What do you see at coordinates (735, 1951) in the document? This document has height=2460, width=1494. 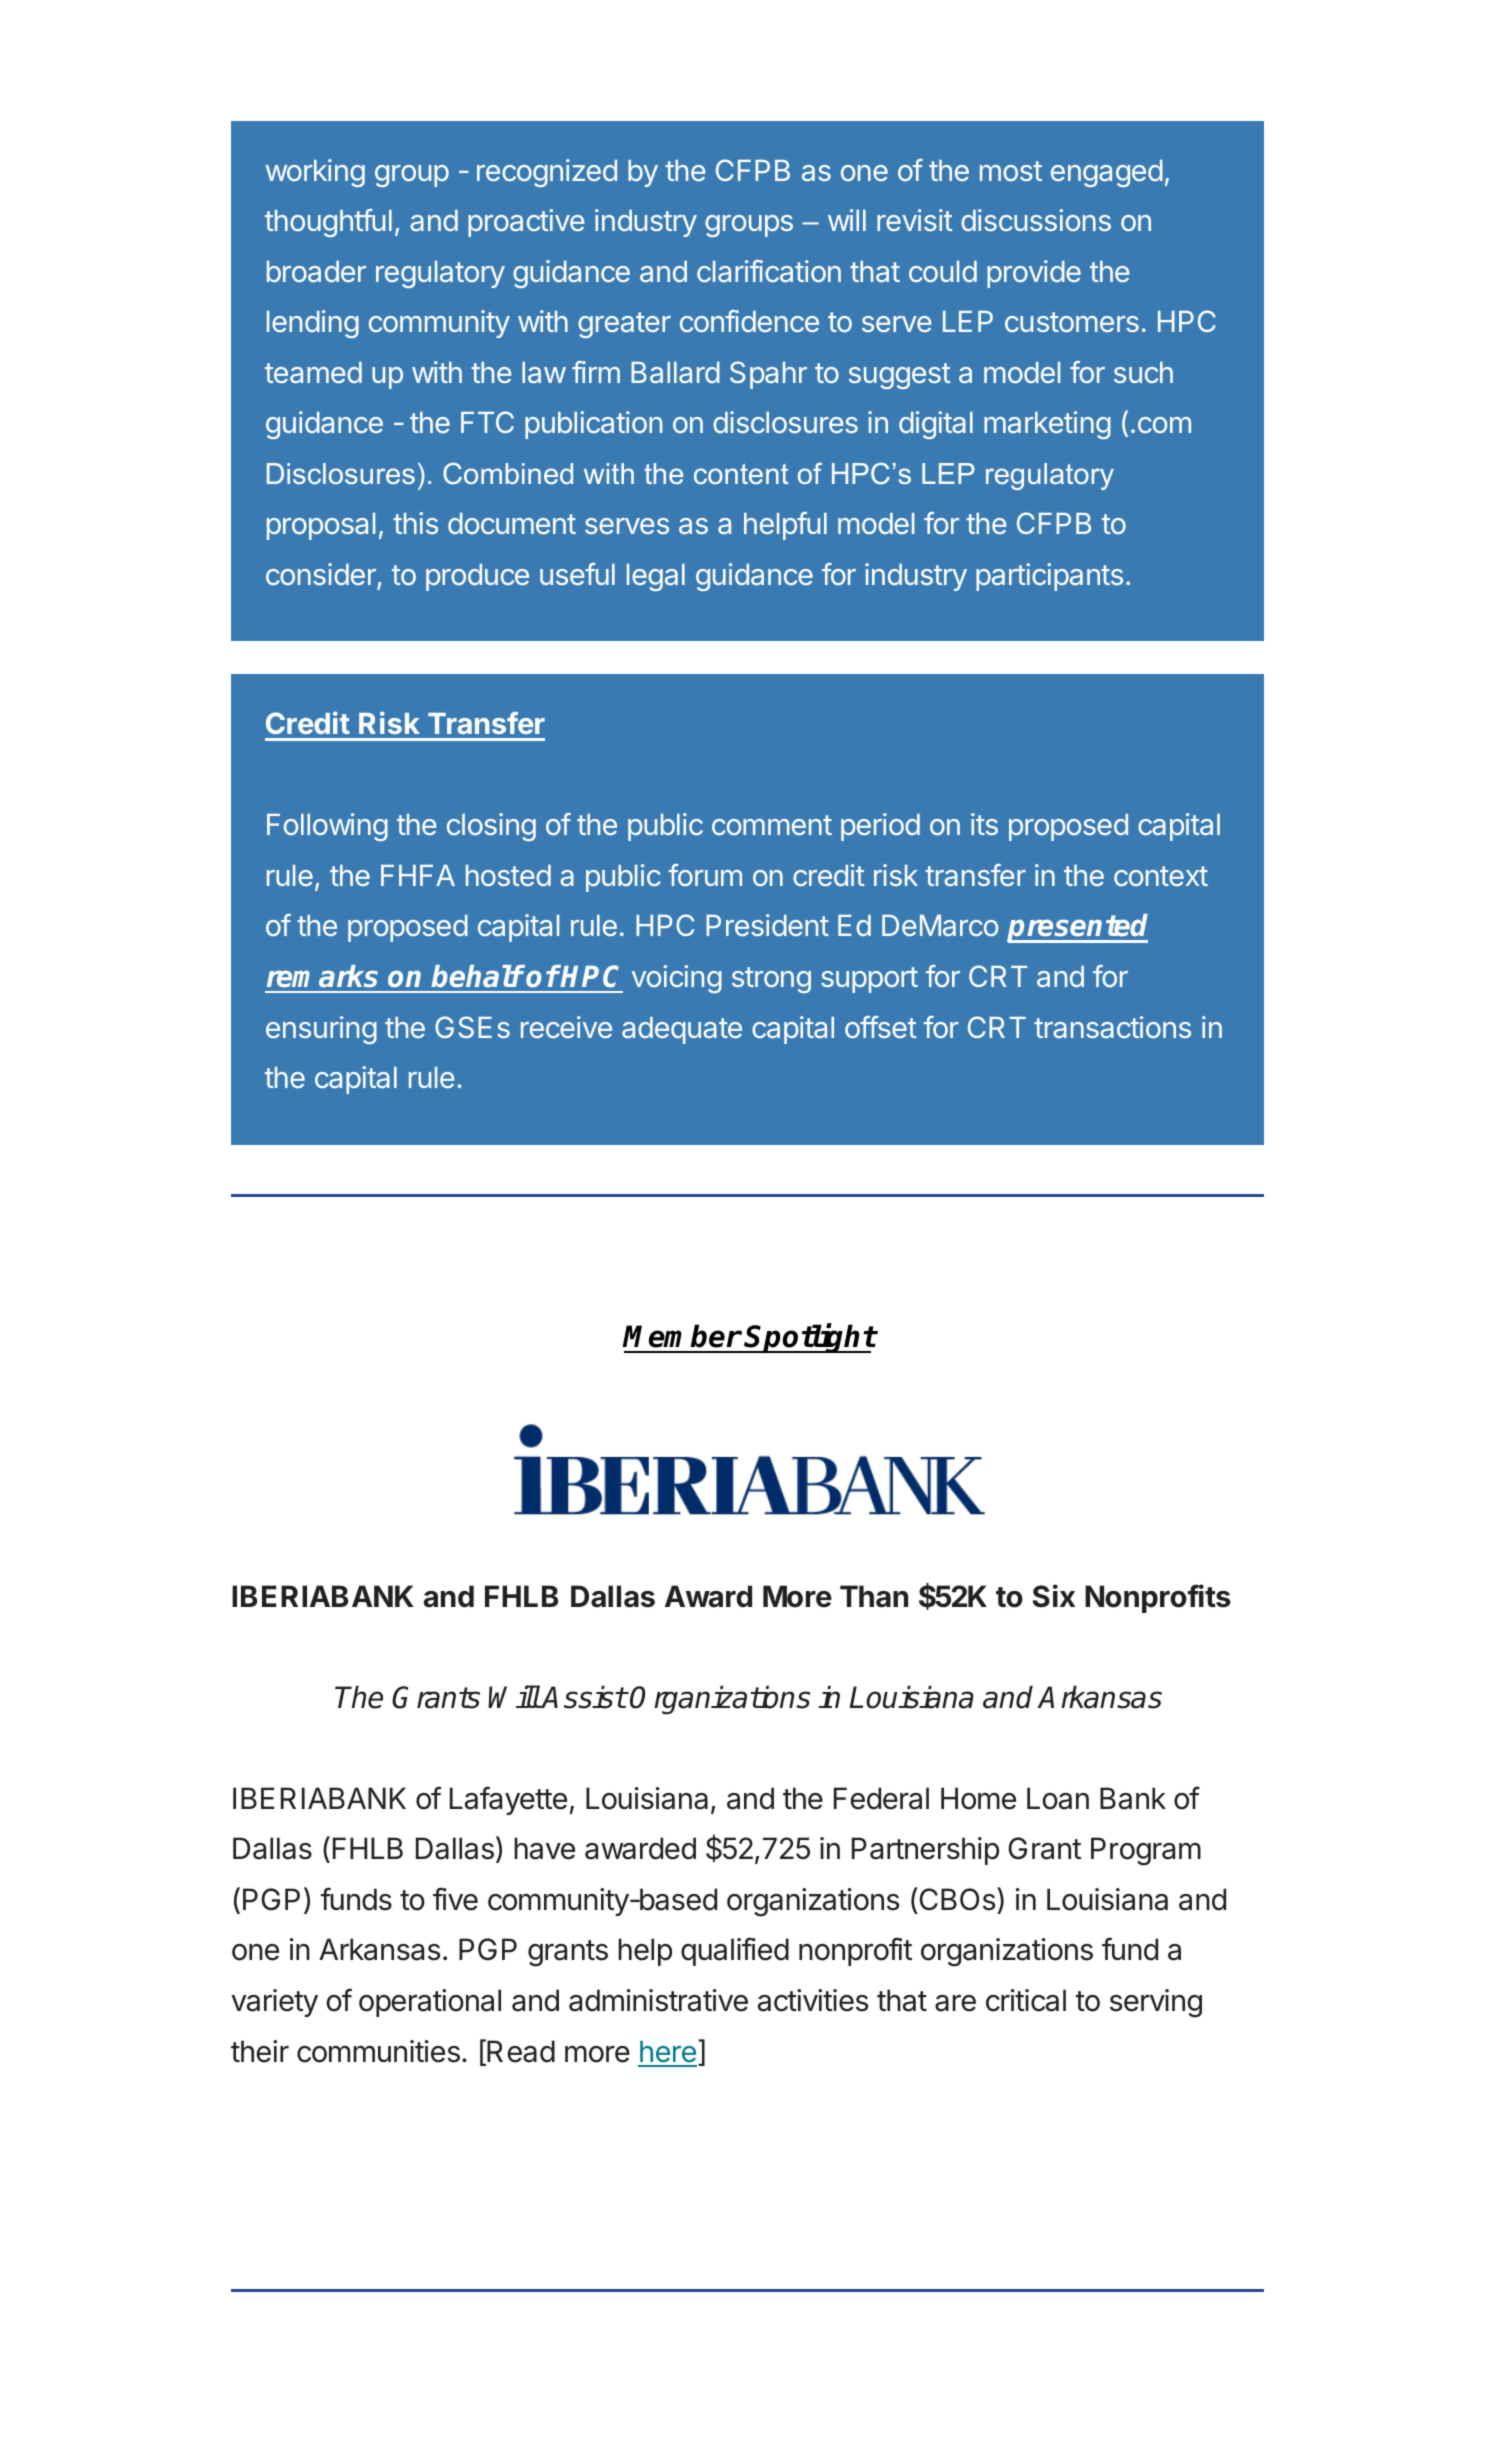 I see `qualified` at bounding box center [735, 1951].
